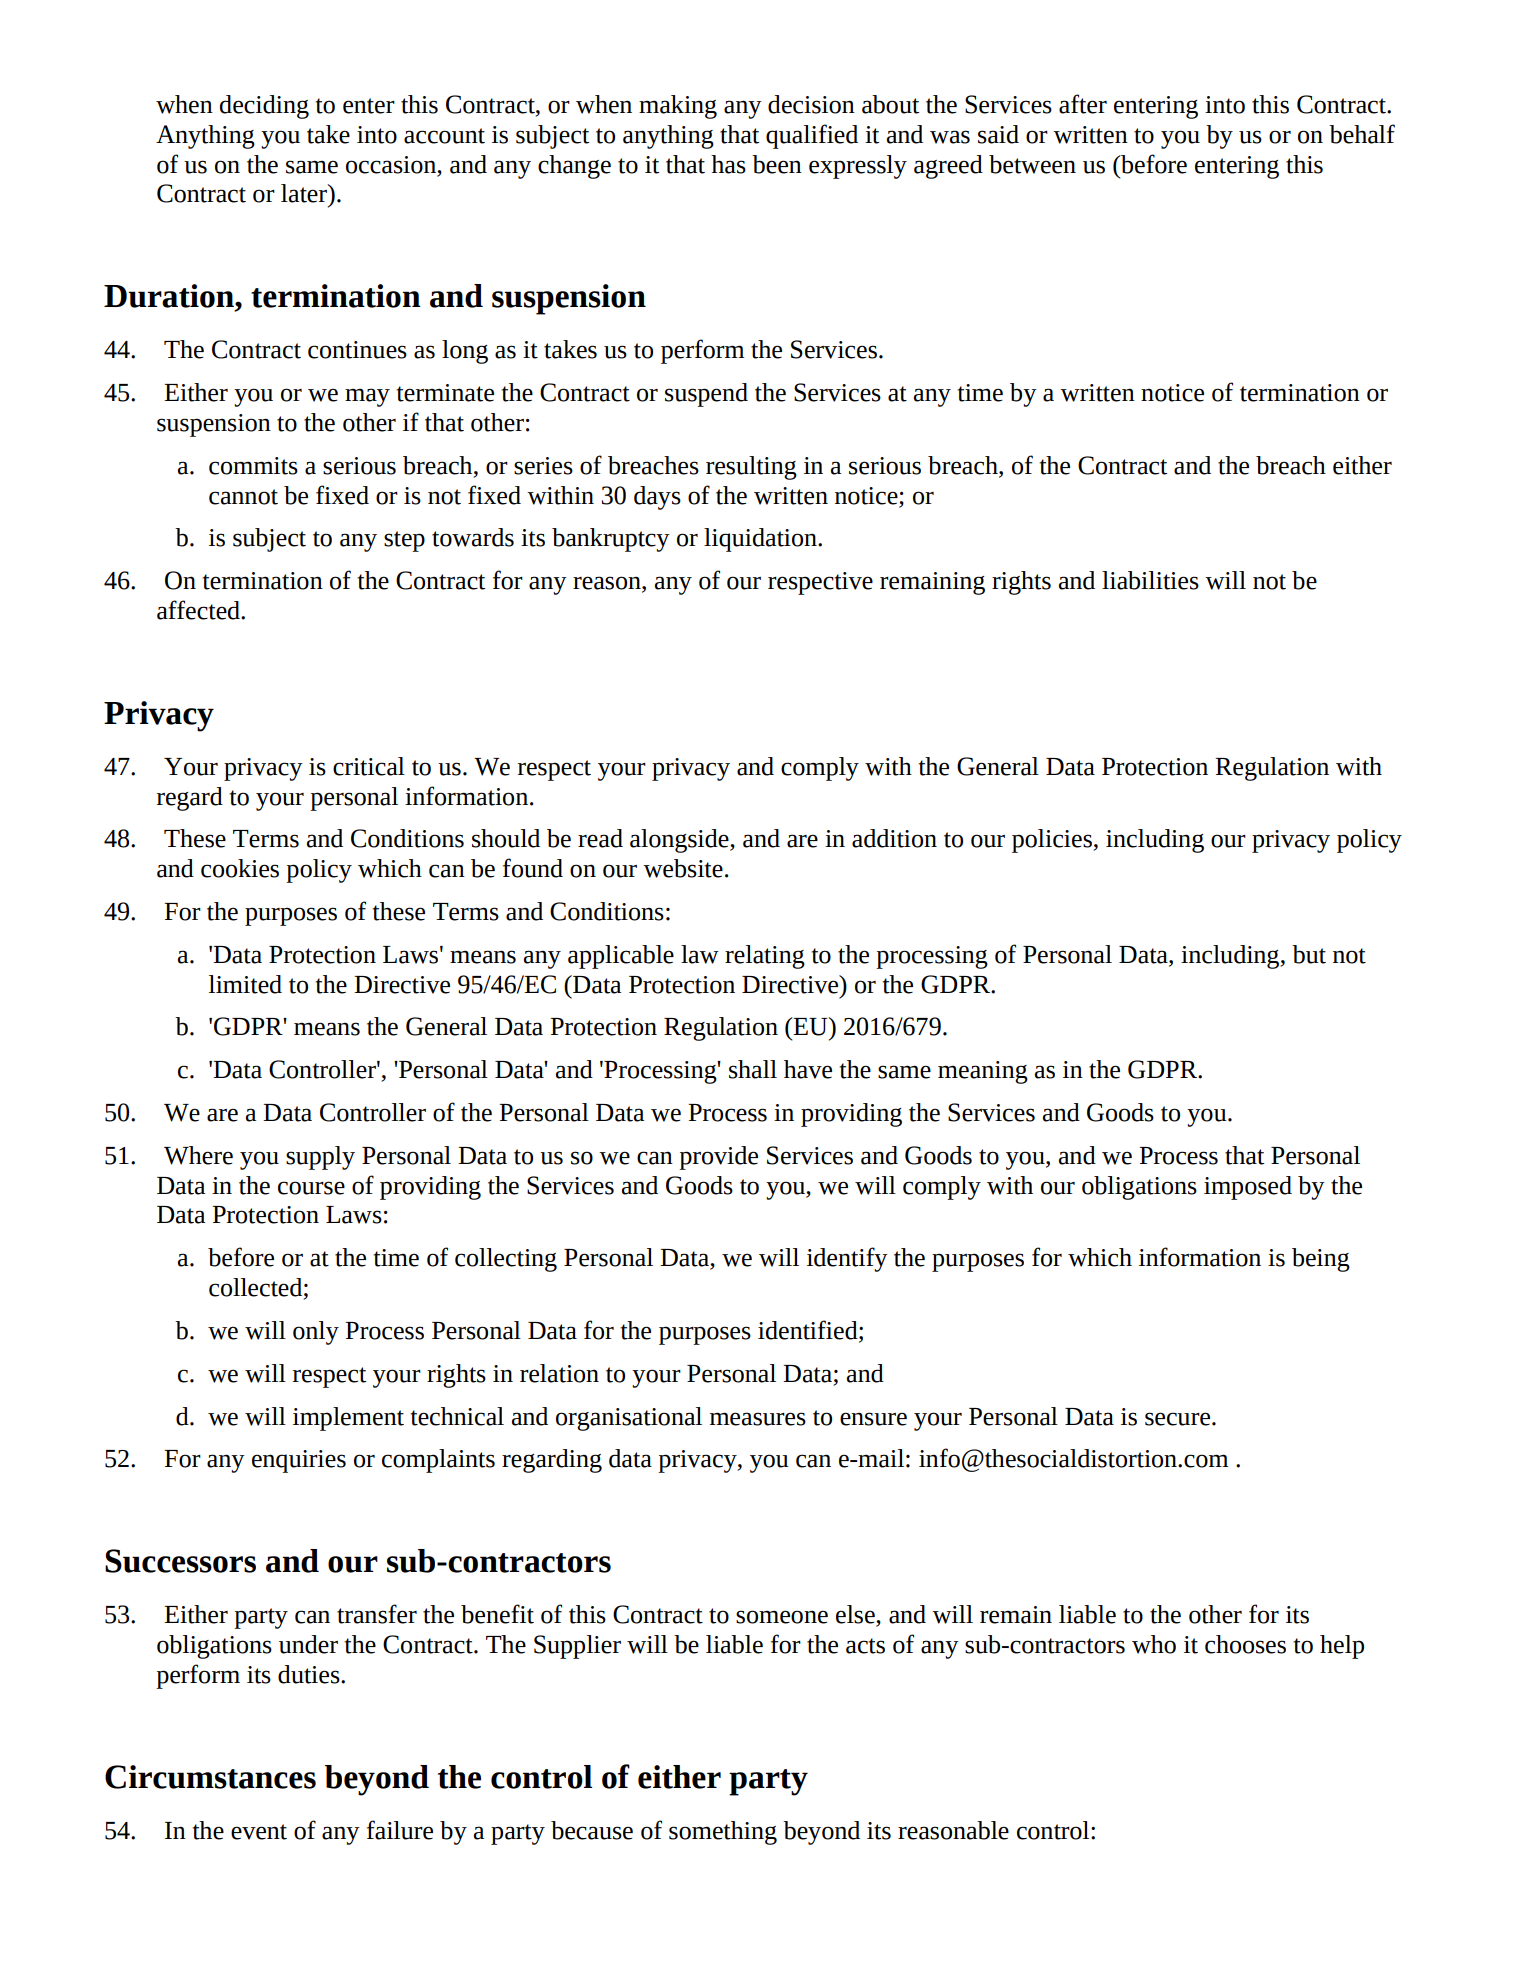 This document has height=1966, width=1519. Describe the element at coordinates (311, 1188) in the document. I see `course` at that location.
